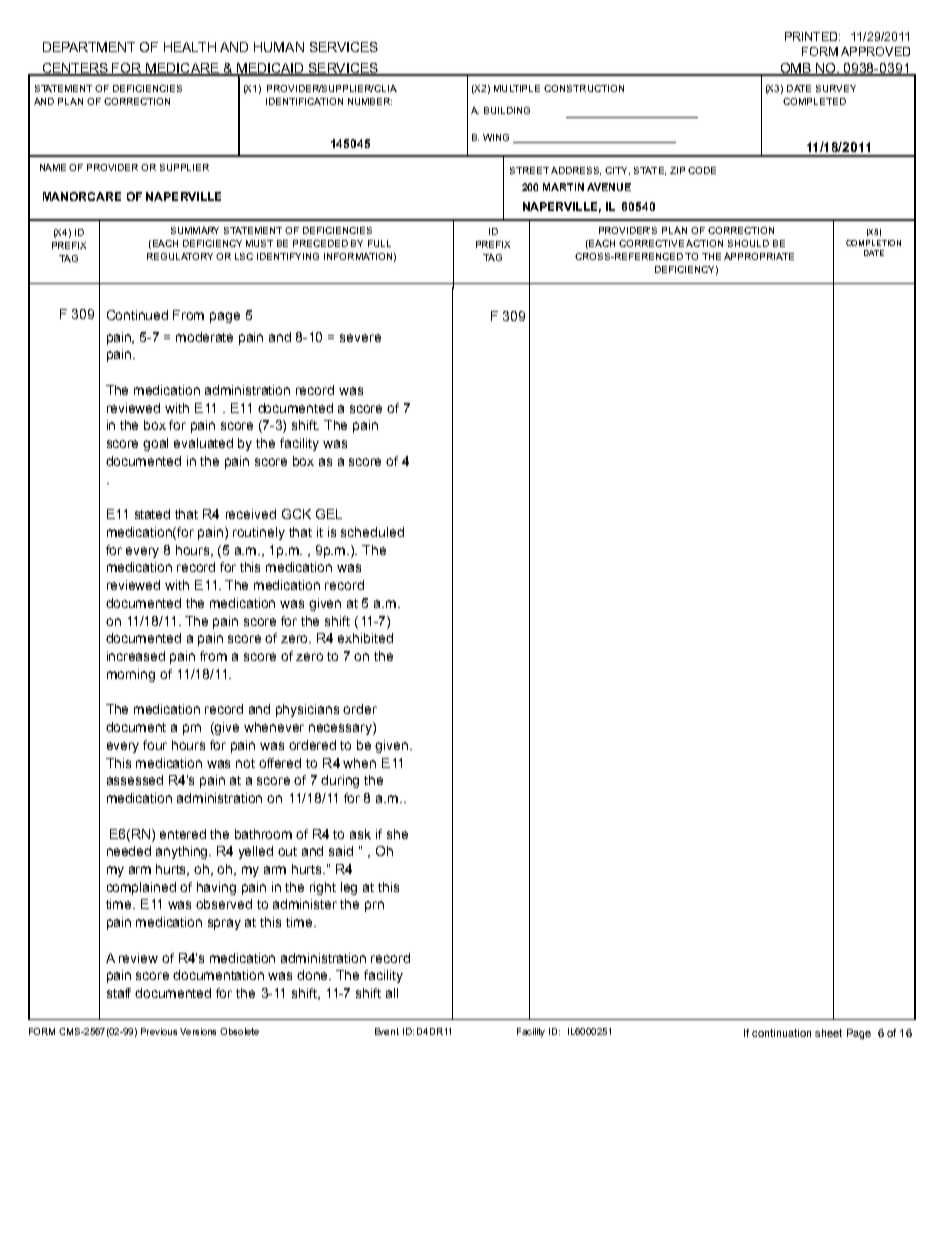 The height and width of the screenshot is (1233, 952). What do you see at coordinates (182, 69) in the screenshot?
I see `MEDICARE` at bounding box center [182, 69].
